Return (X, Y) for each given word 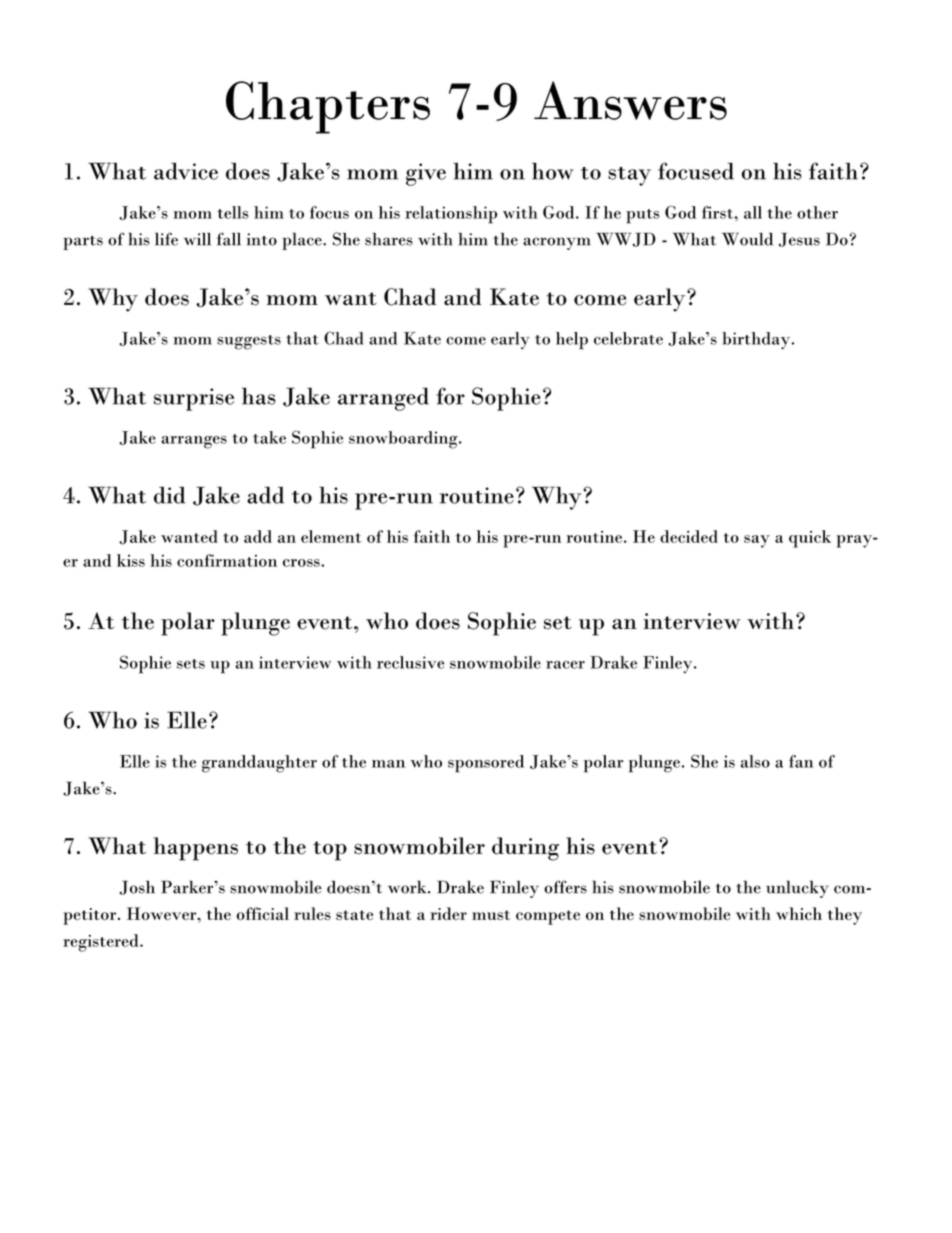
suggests (249, 342)
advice (186, 171)
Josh (137, 887)
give (426, 174)
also (755, 761)
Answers (630, 100)
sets (191, 664)
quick (810, 539)
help (572, 341)
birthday (757, 340)
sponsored (486, 764)
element (331, 536)
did (169, 495)
